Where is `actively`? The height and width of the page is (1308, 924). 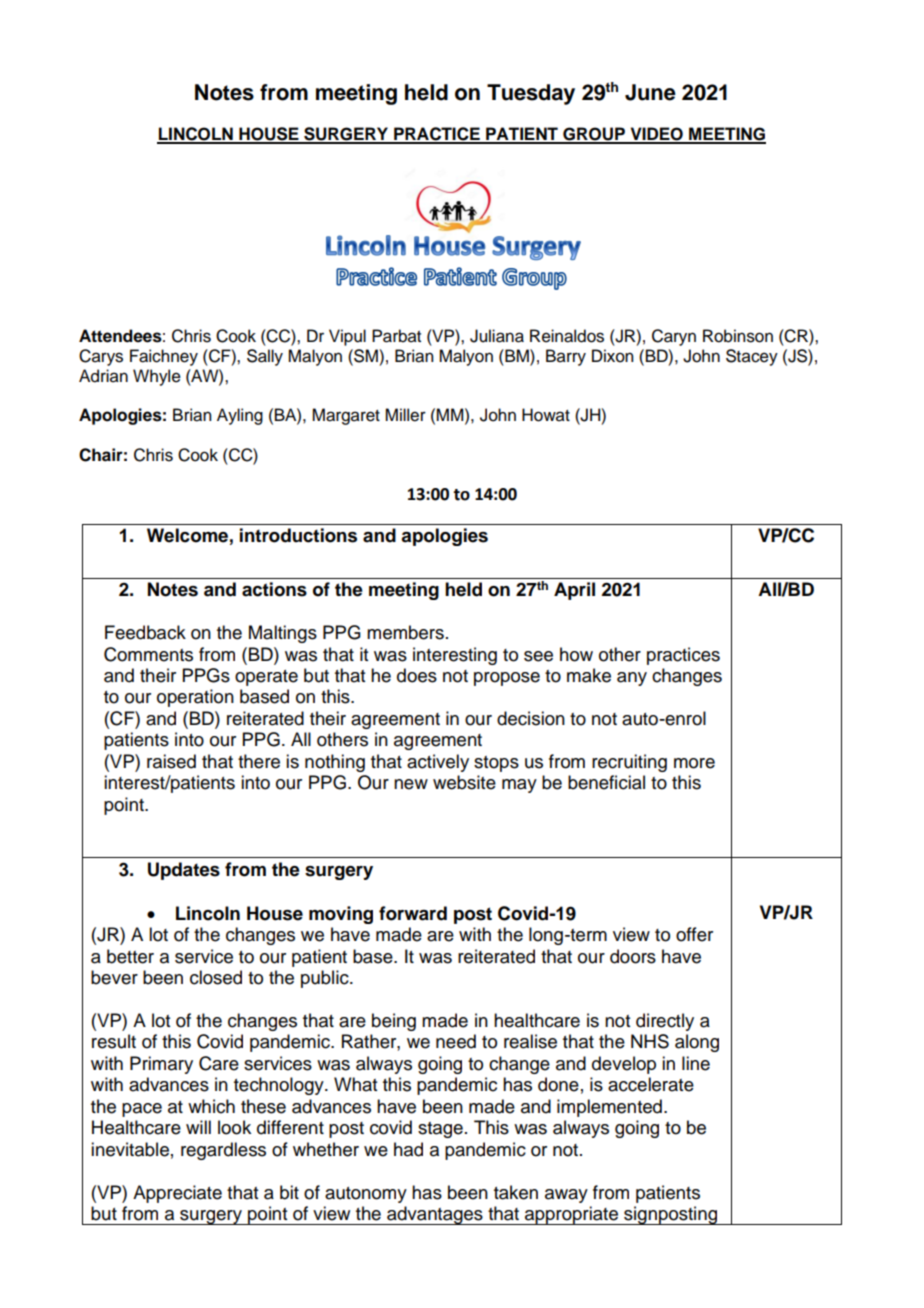 actively is located at coordinates (438, 763).
